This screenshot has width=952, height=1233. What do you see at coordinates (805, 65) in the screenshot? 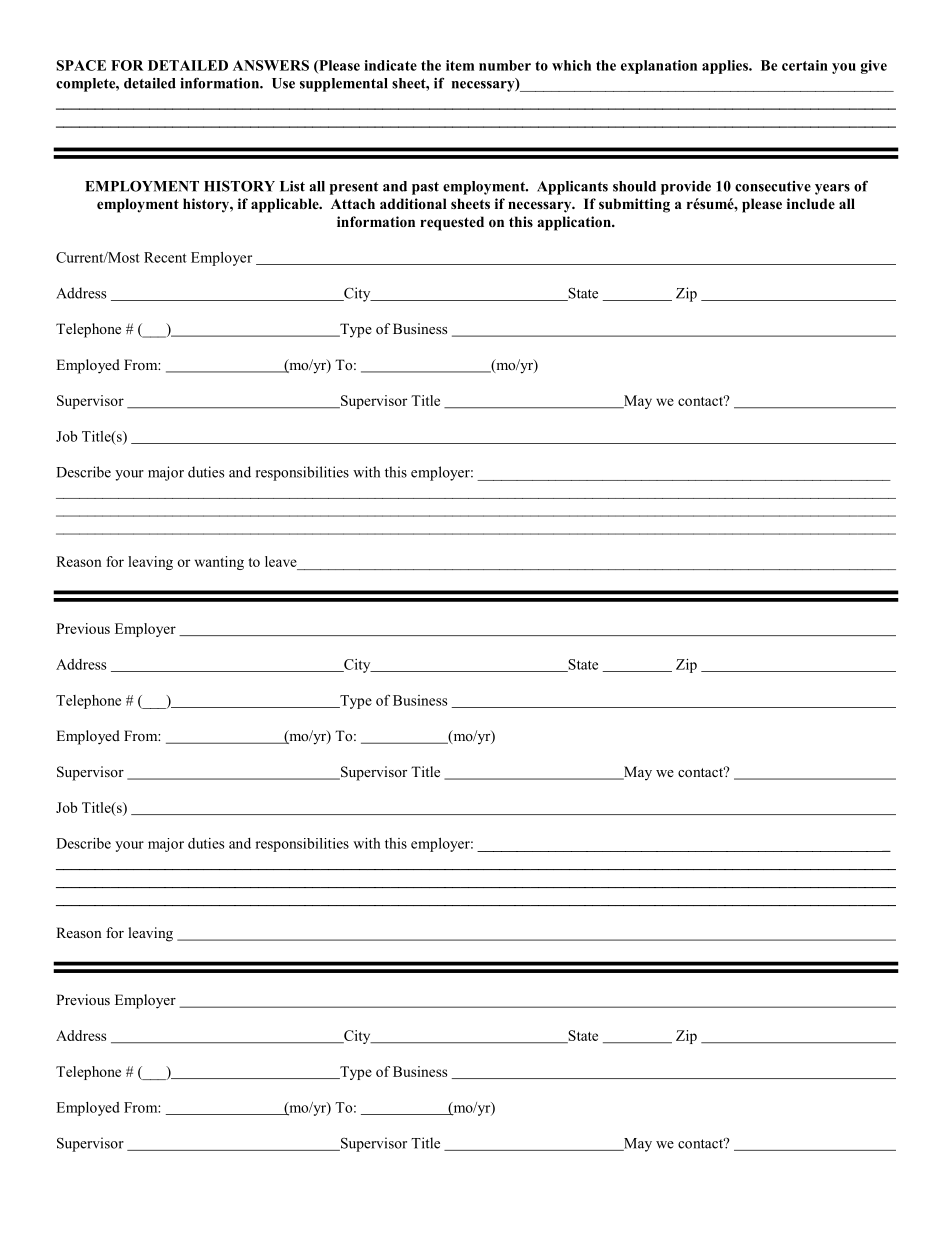
I see `certain` at bounding box center [805, 65].
